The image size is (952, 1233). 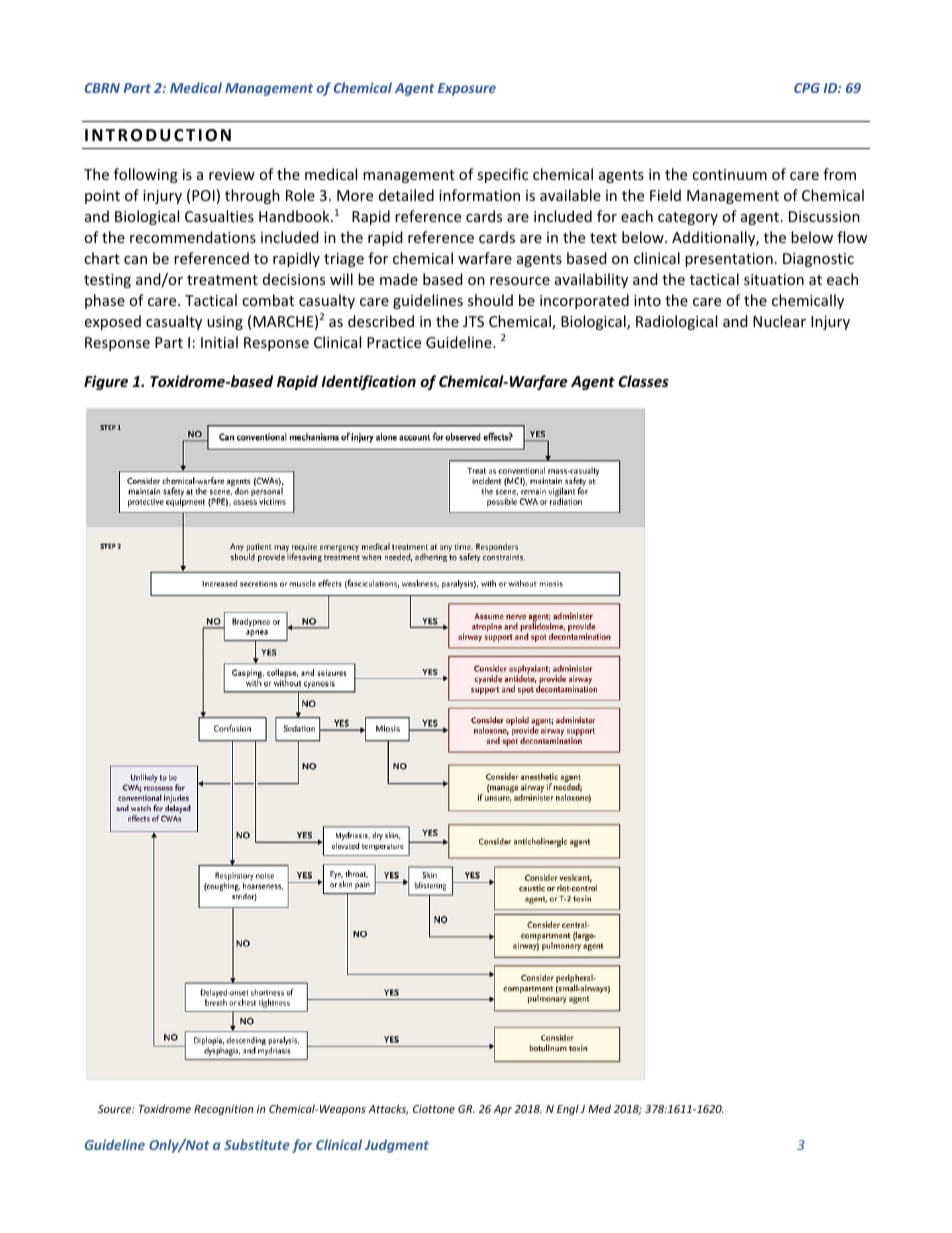 I want to click on using, so click(x=225, y=323).
